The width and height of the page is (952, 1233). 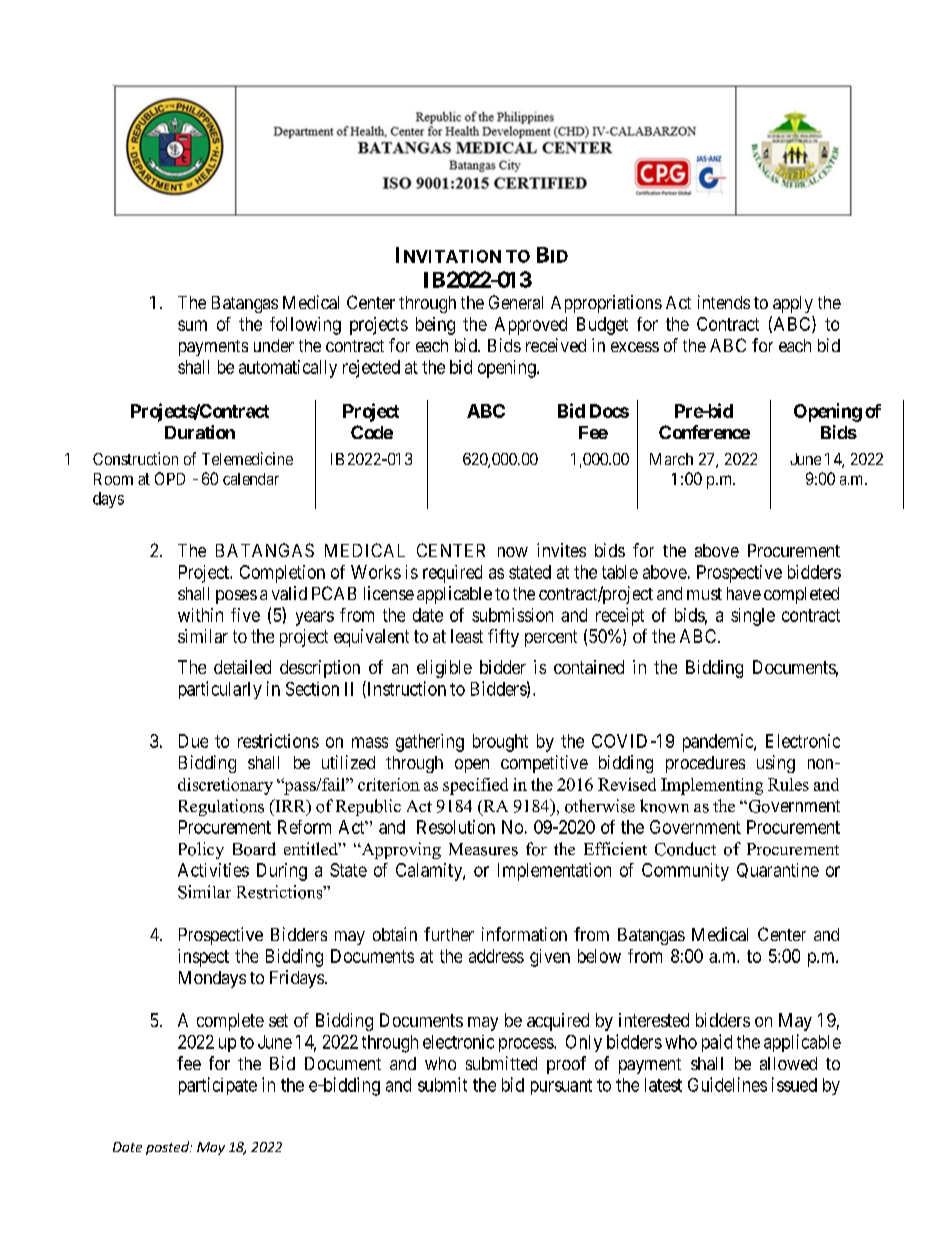 What do you see at coordinates (201, 850) in the page?
I see `Policy` at bounding box center [201, 850].
